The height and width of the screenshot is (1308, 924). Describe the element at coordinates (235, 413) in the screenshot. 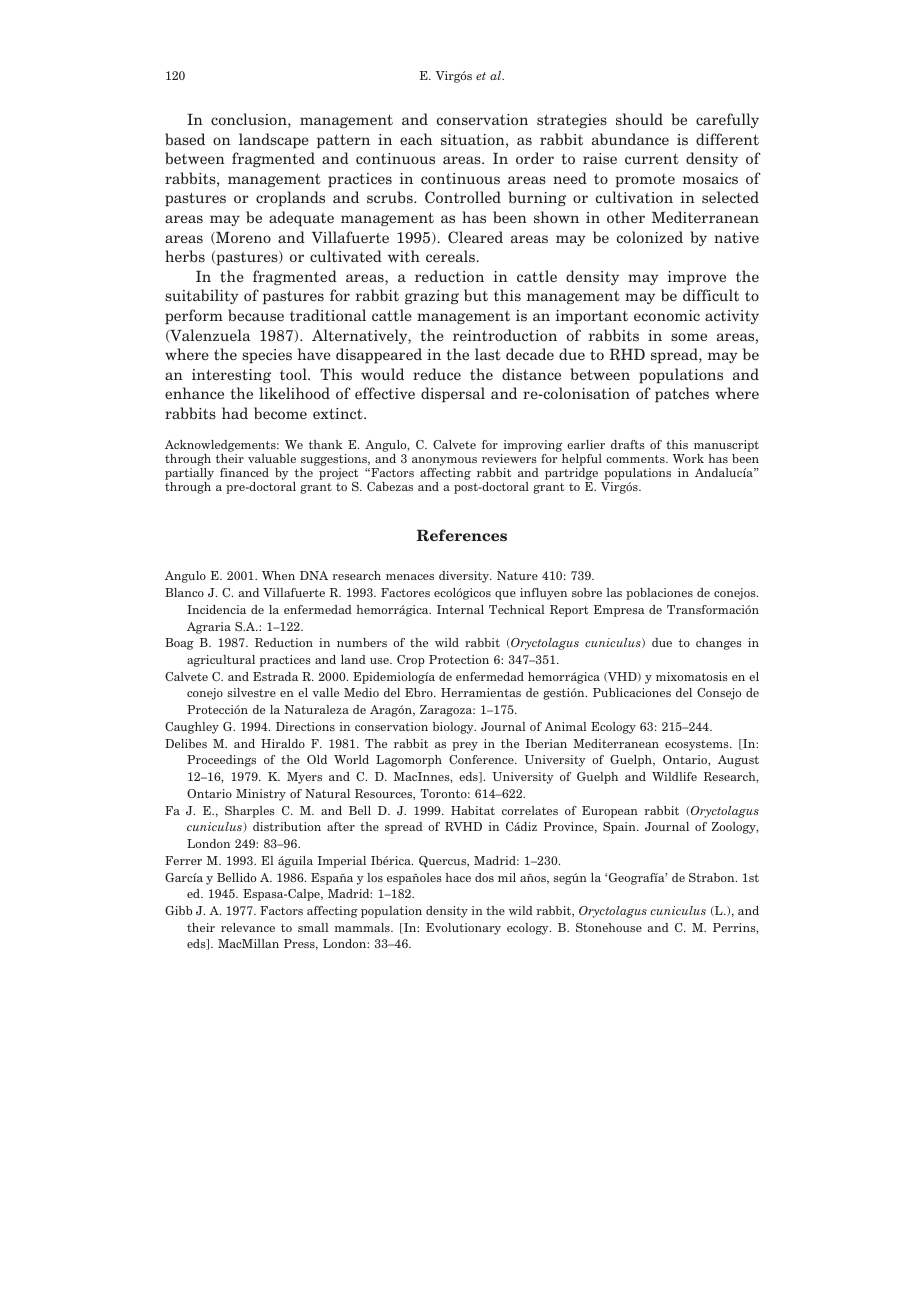

I see `had` at that location.
